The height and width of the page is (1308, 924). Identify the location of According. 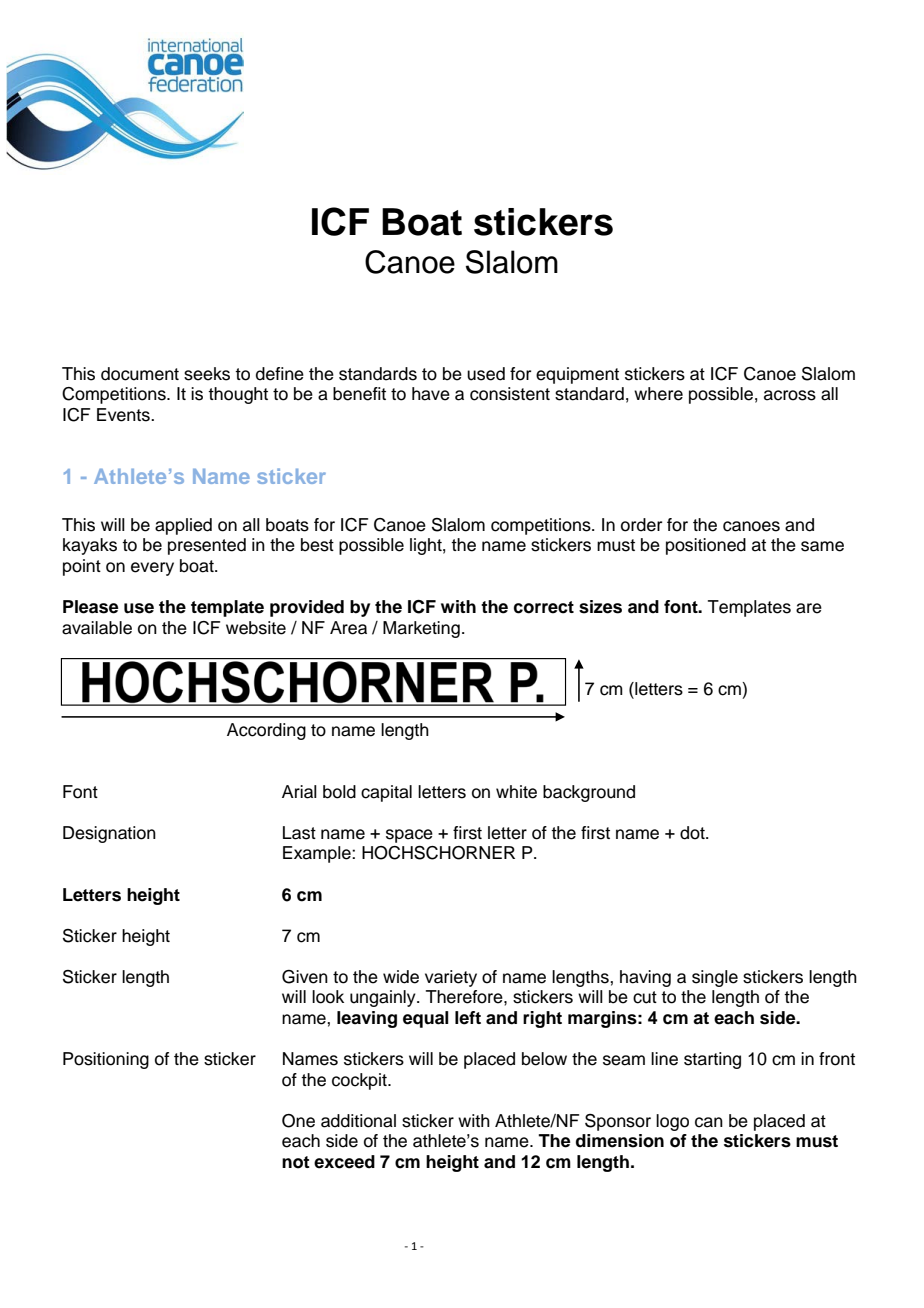
(266, 731).
